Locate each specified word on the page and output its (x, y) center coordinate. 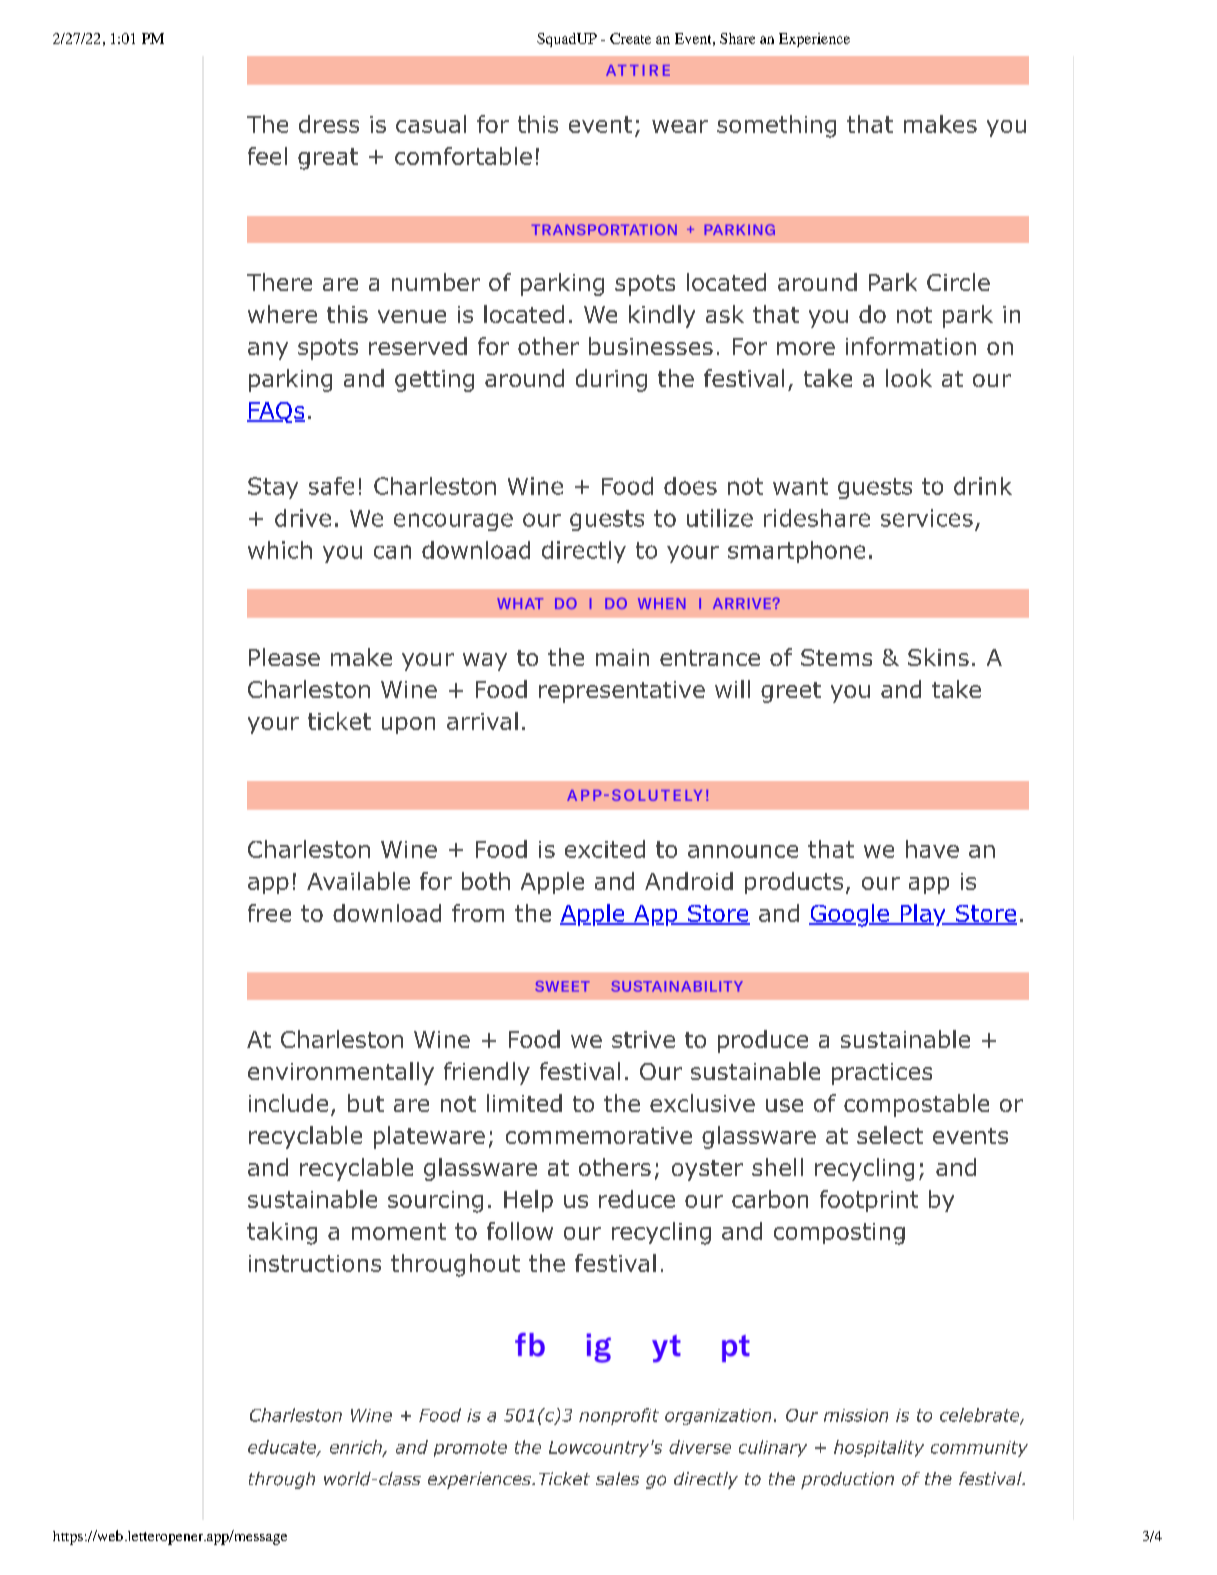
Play (923, 915)
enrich (357, 1448)
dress (329, 124)
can (392, 552)
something (776, 126)
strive (643, 1039)
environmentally (341, 1073)
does (690, 486)
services (927, 518)
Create (630, 38)
